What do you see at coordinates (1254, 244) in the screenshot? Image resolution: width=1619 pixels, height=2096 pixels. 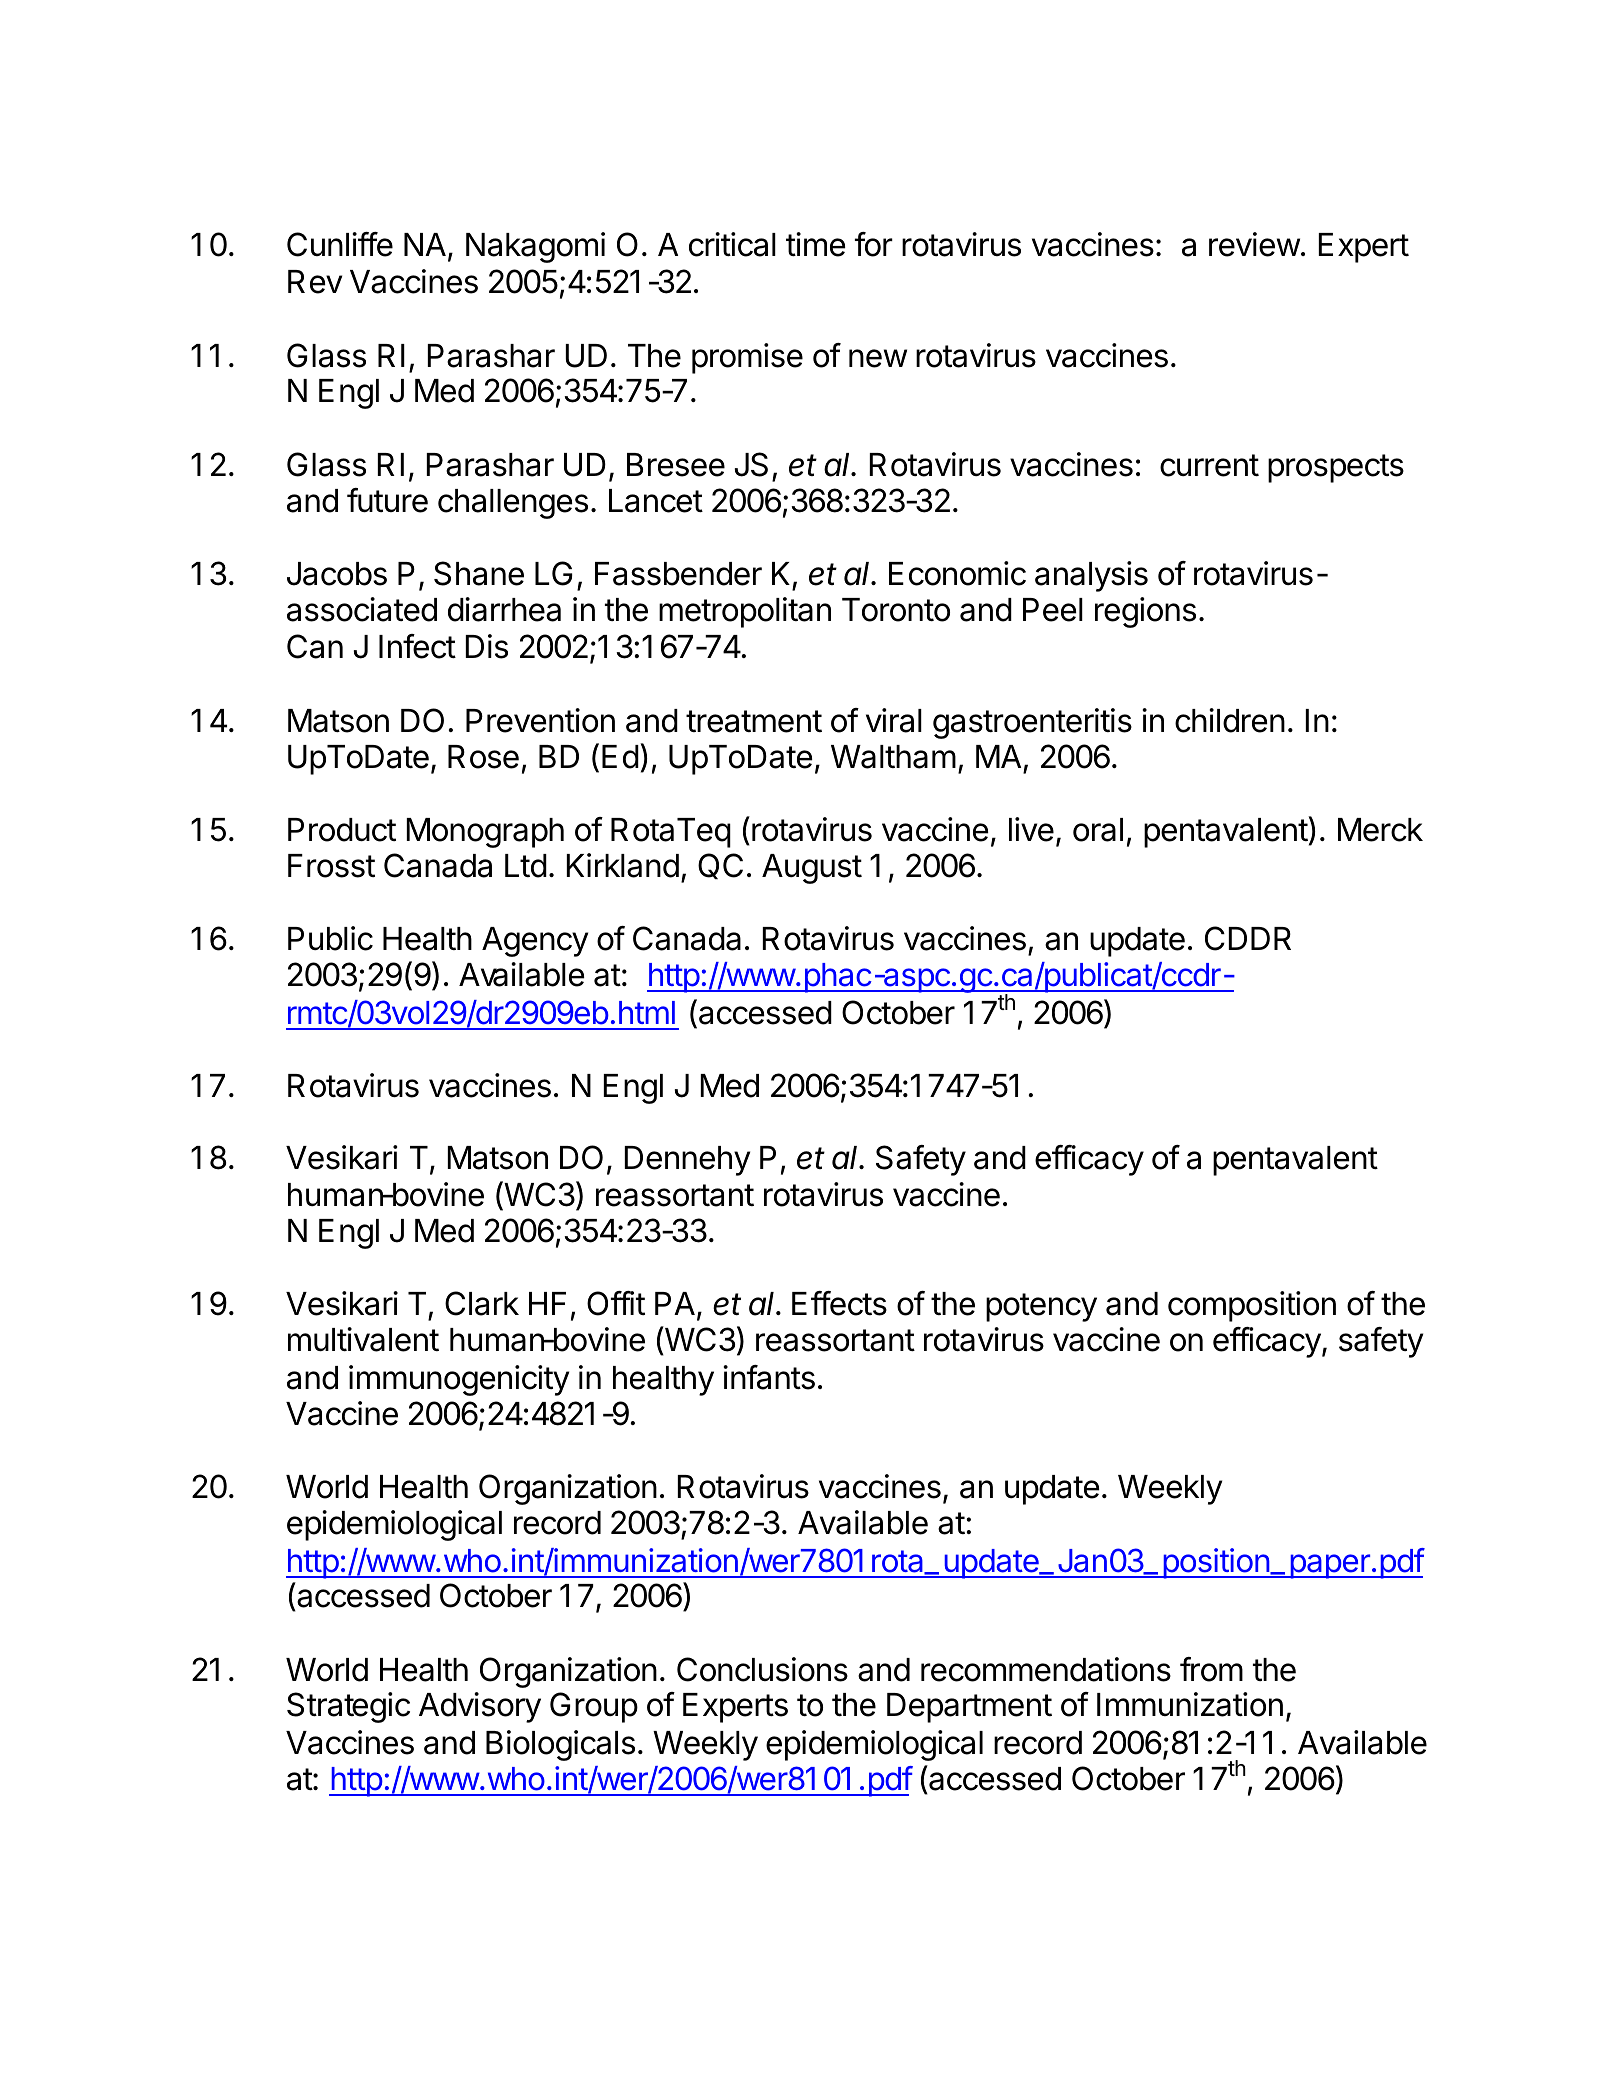 I see `review` at bounding box center [1254, 244].
